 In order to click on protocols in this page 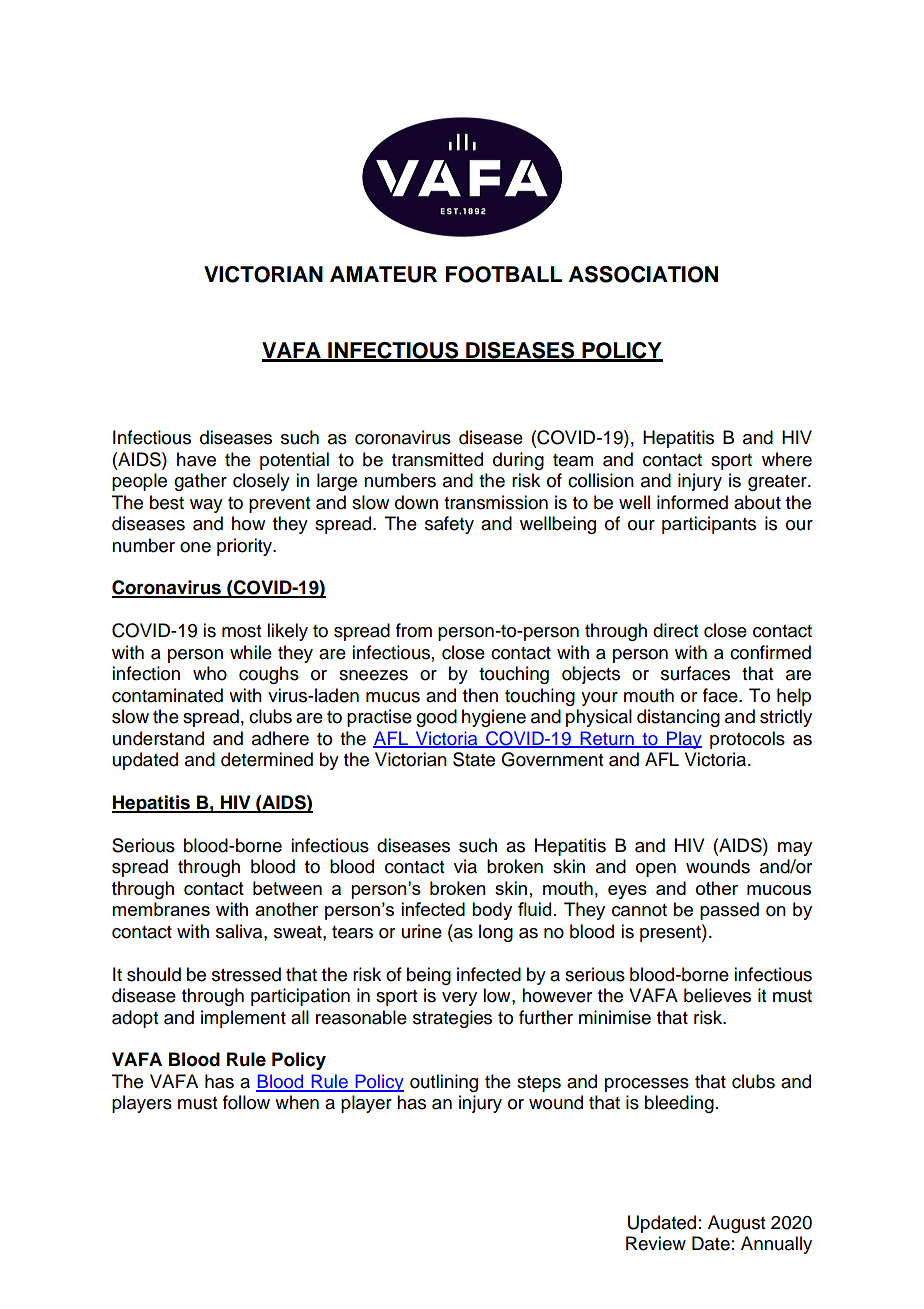, I will do `click(747, 740)`.
